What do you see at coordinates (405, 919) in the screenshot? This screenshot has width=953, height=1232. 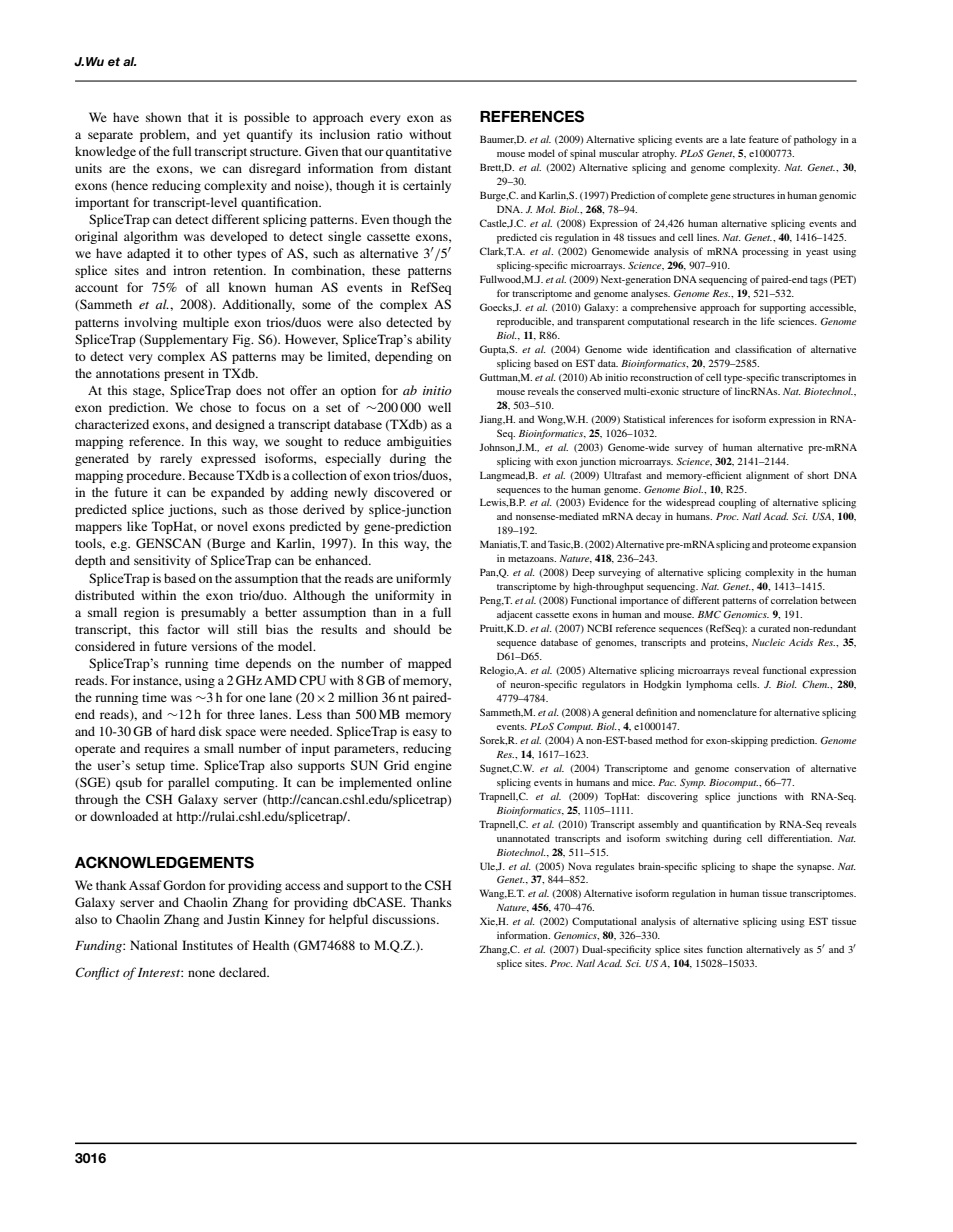 I see `discussions` at bounding box center [405, 919].
